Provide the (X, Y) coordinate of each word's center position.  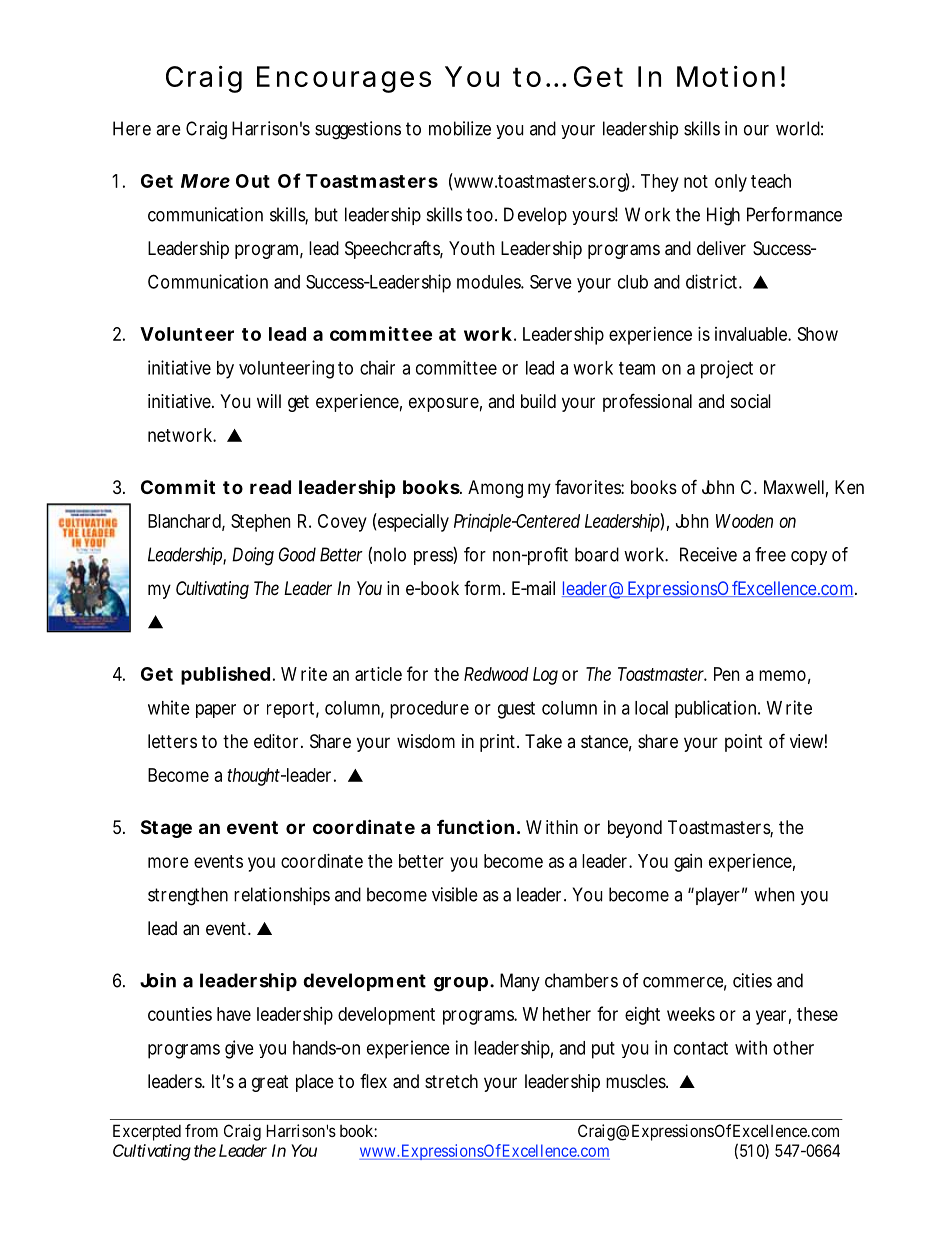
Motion (726, 76)
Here (132, 128)
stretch (451, 1081)
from (201, 1130)
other (793, 1048)
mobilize (460, 128)
